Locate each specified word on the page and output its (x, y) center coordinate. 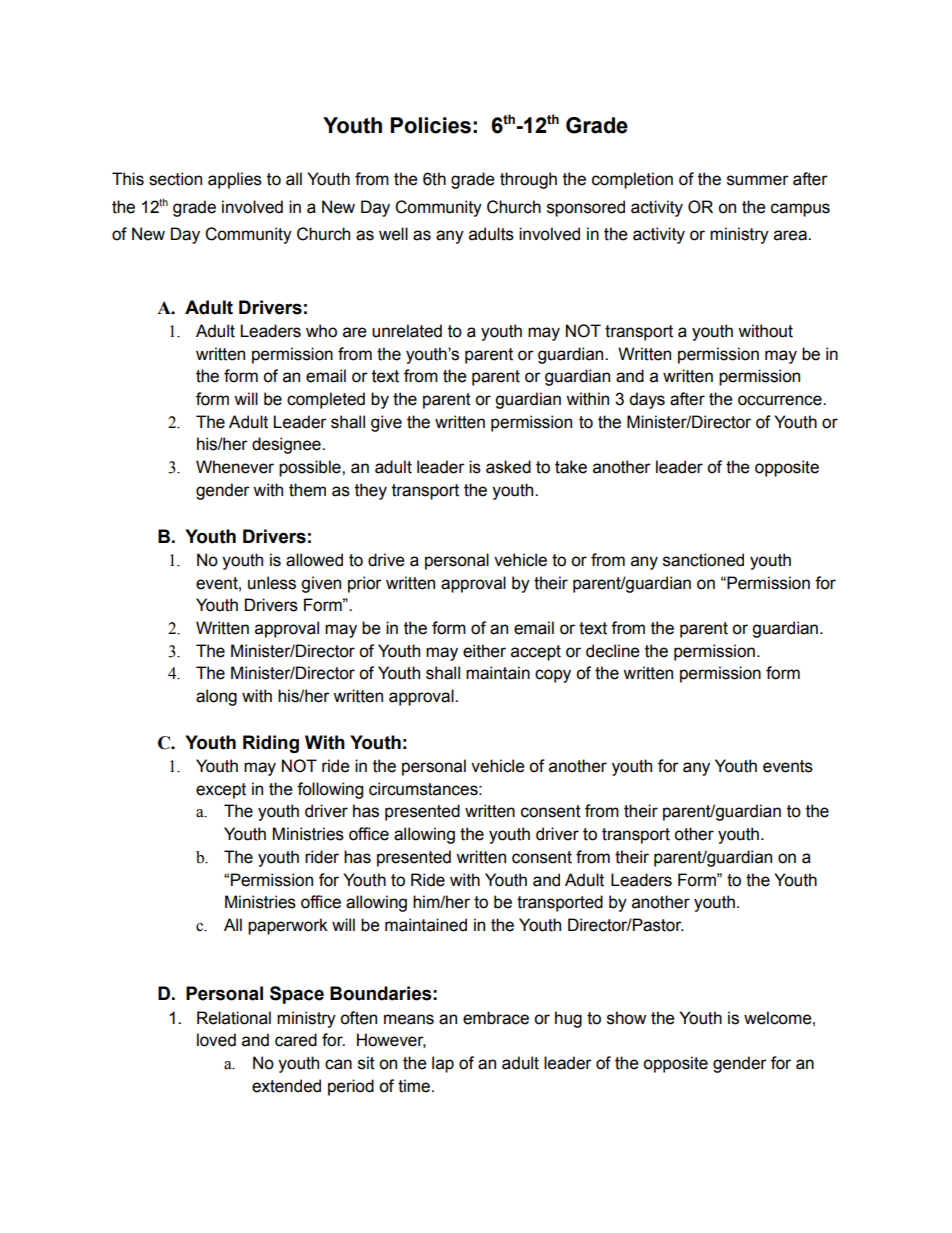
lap (443, 1064)
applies (235, 180)
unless (272, 583)
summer (758, 180)
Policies (430, 125)
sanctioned (703, 560)
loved (216, 1040)
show (626, 1018)
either (484, 651)
